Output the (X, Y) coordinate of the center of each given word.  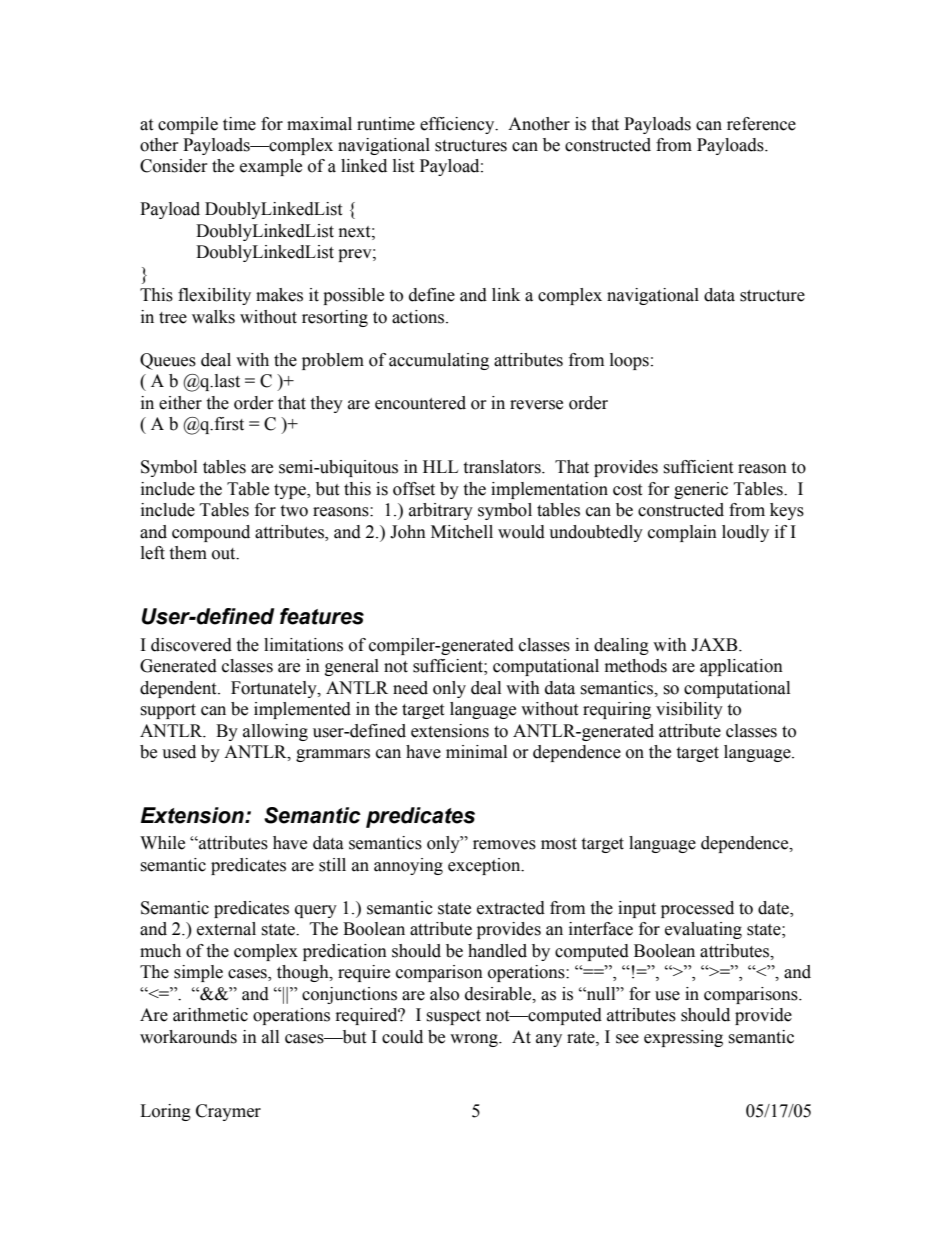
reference (761, 124)
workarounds (188, 1037)
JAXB (715, 645)
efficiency (458, 125)
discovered (191, 645)
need (410, 688)
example (271, 167)
